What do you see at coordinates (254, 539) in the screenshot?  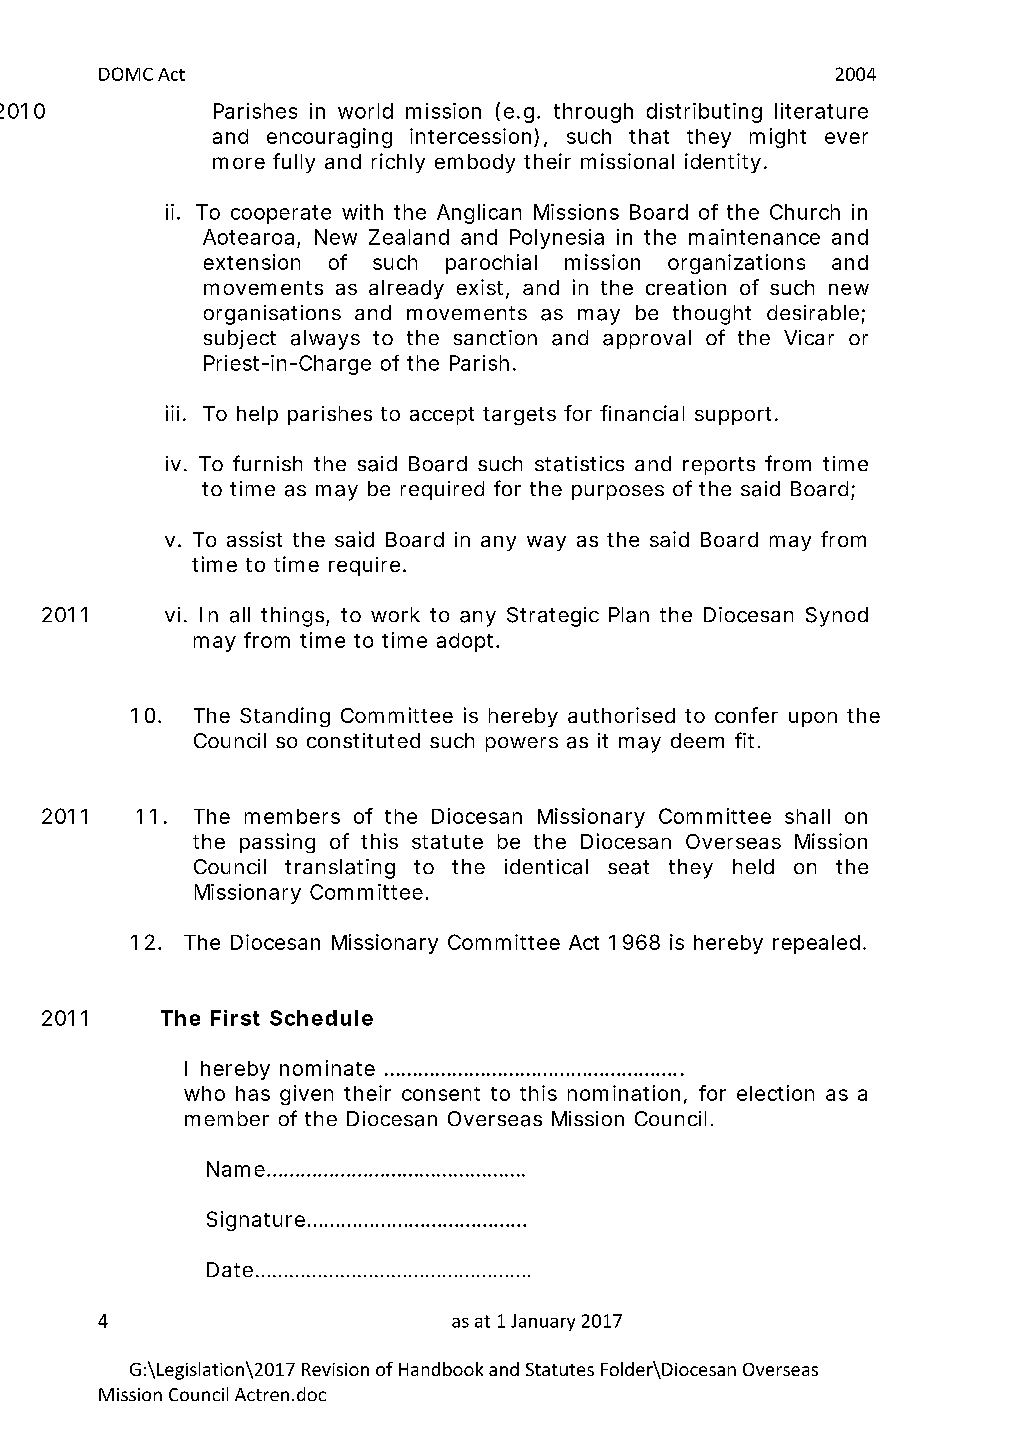 I see `assist` at bounding box center [254, 539].
